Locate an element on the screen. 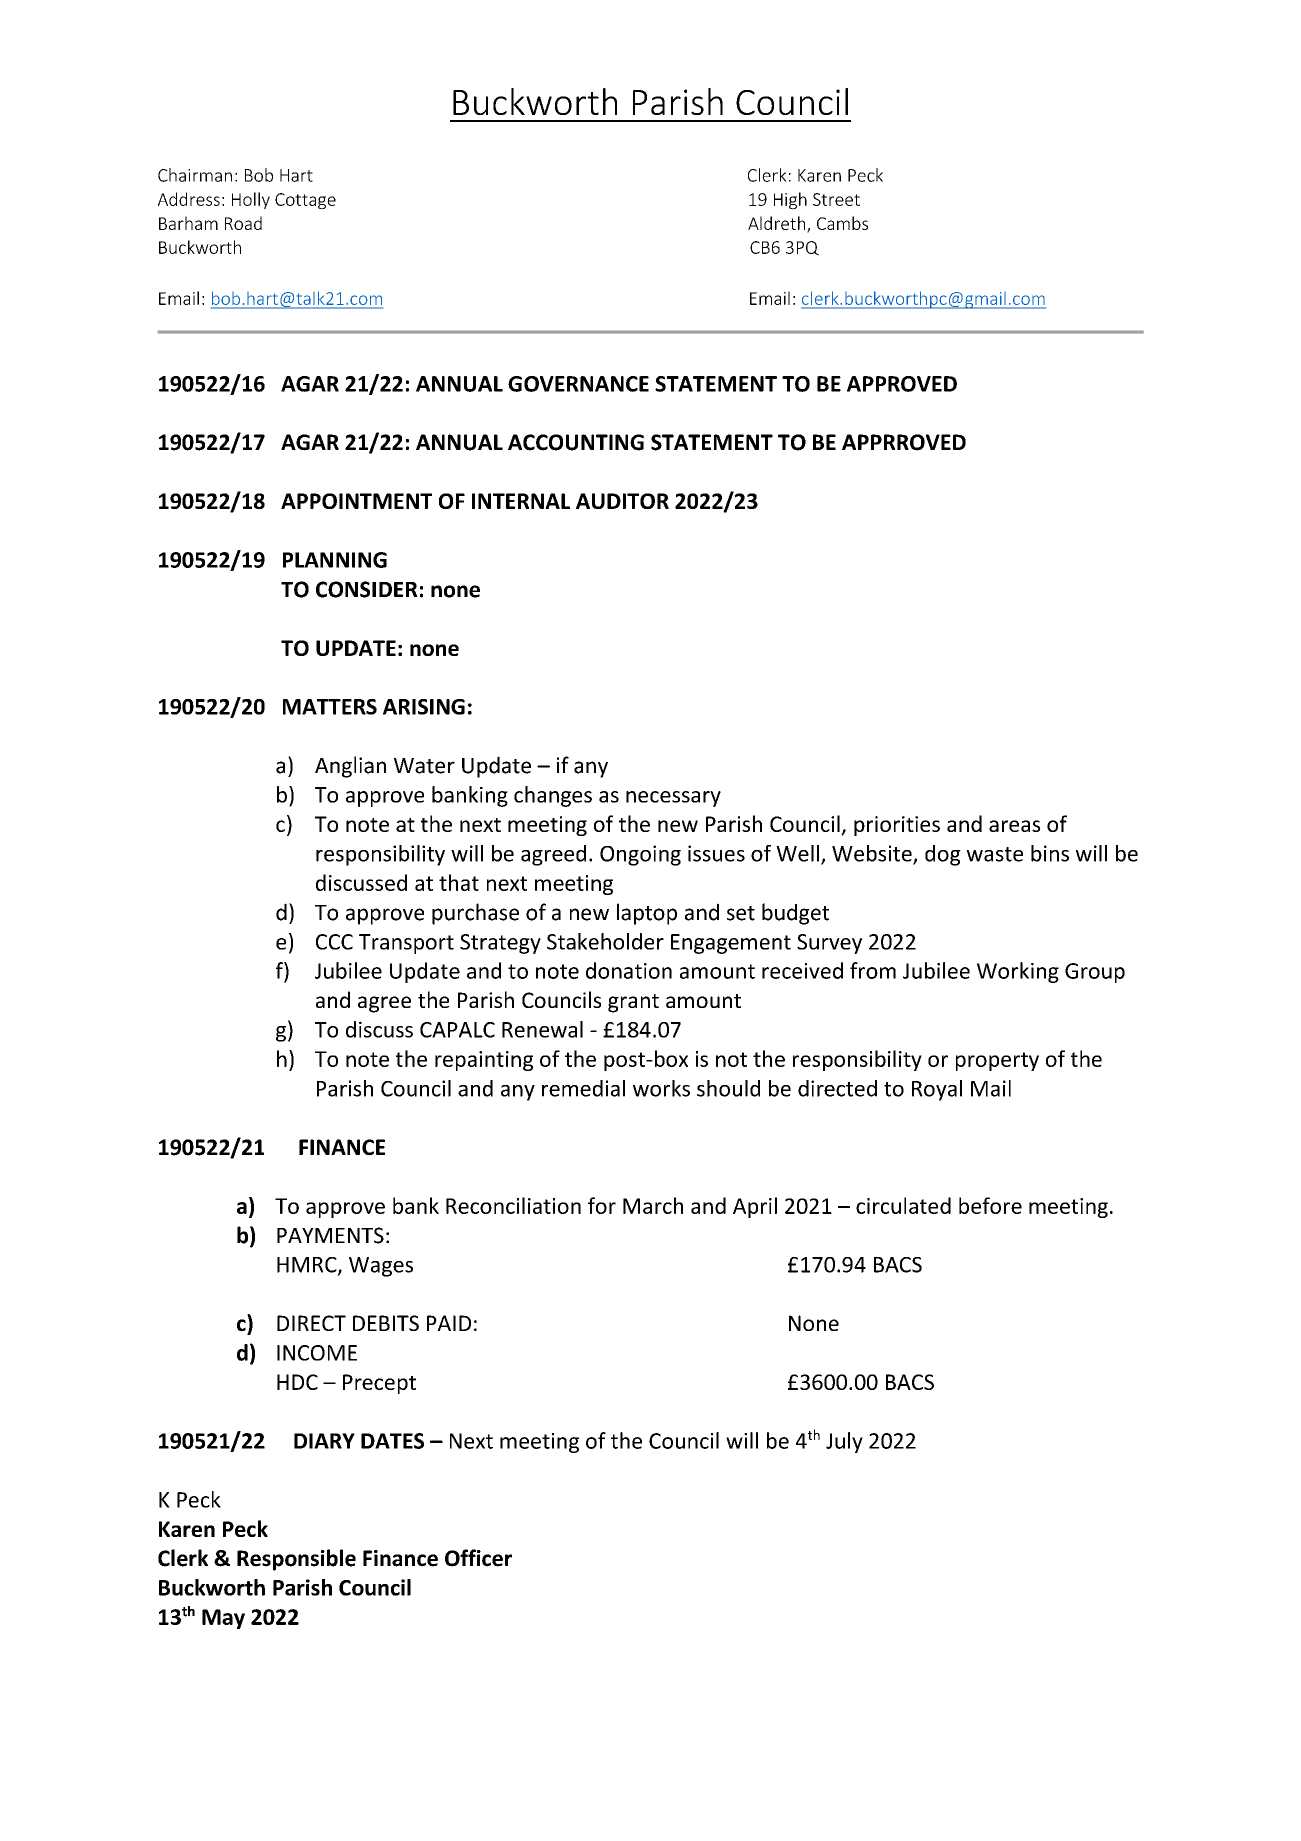 The width and height of the screenshot is (1301, 1841). necessary is located at coordinates (673, 799).
